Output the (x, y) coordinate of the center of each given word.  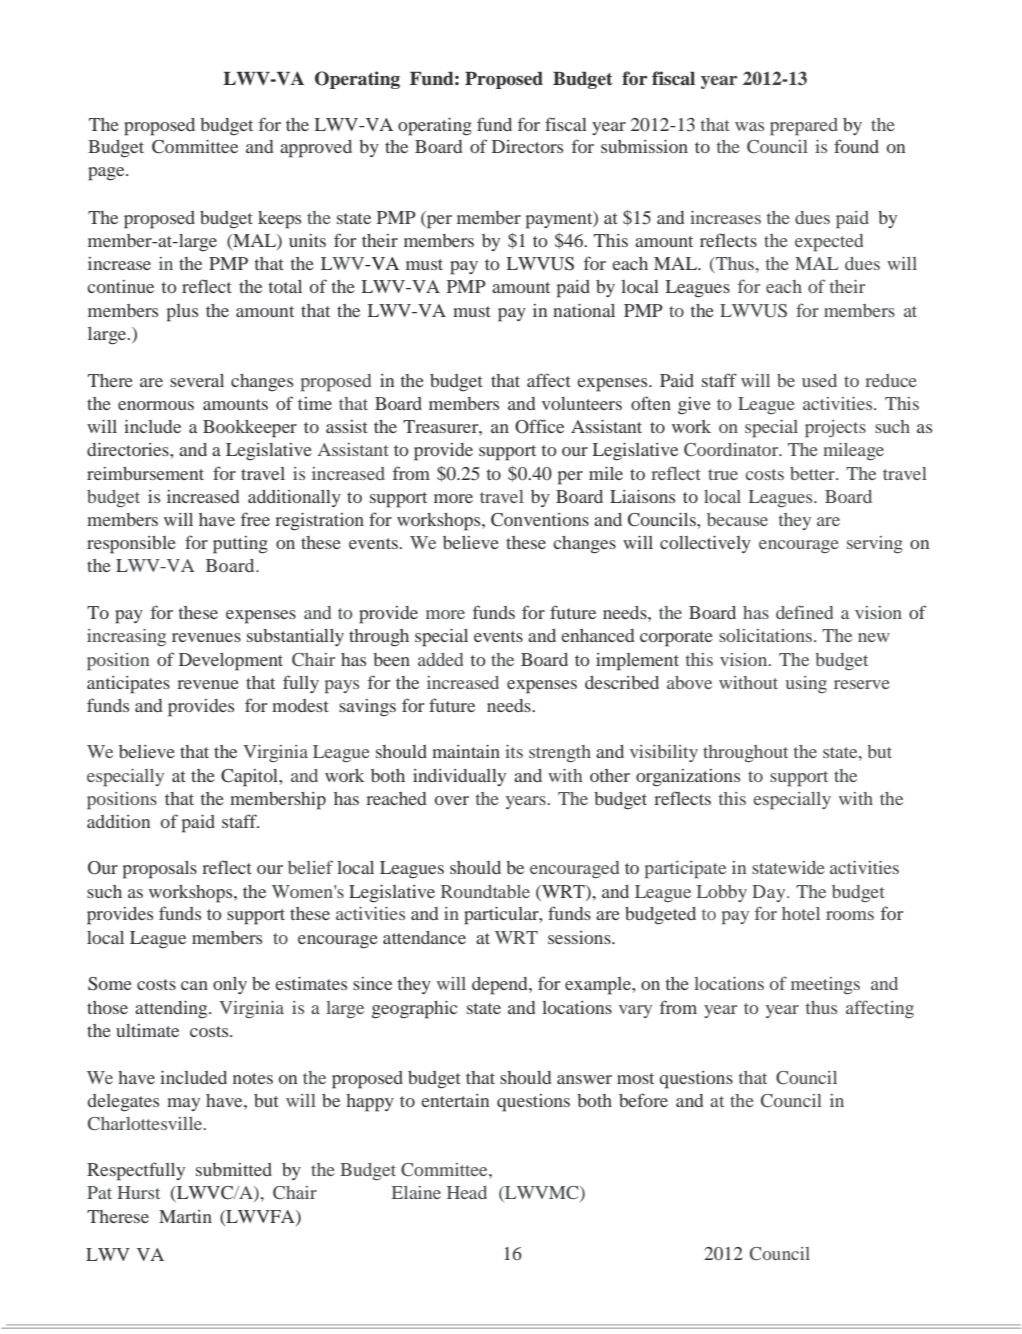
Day (770, 893)
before (643, 1100)
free (255, 519)
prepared (804, 127)
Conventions (540, 520)
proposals (160, 870)
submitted (234, 1169)
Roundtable (485, 891)
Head (467, 1192)
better (813, 473)
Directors (527, 146)
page (107, 174)
